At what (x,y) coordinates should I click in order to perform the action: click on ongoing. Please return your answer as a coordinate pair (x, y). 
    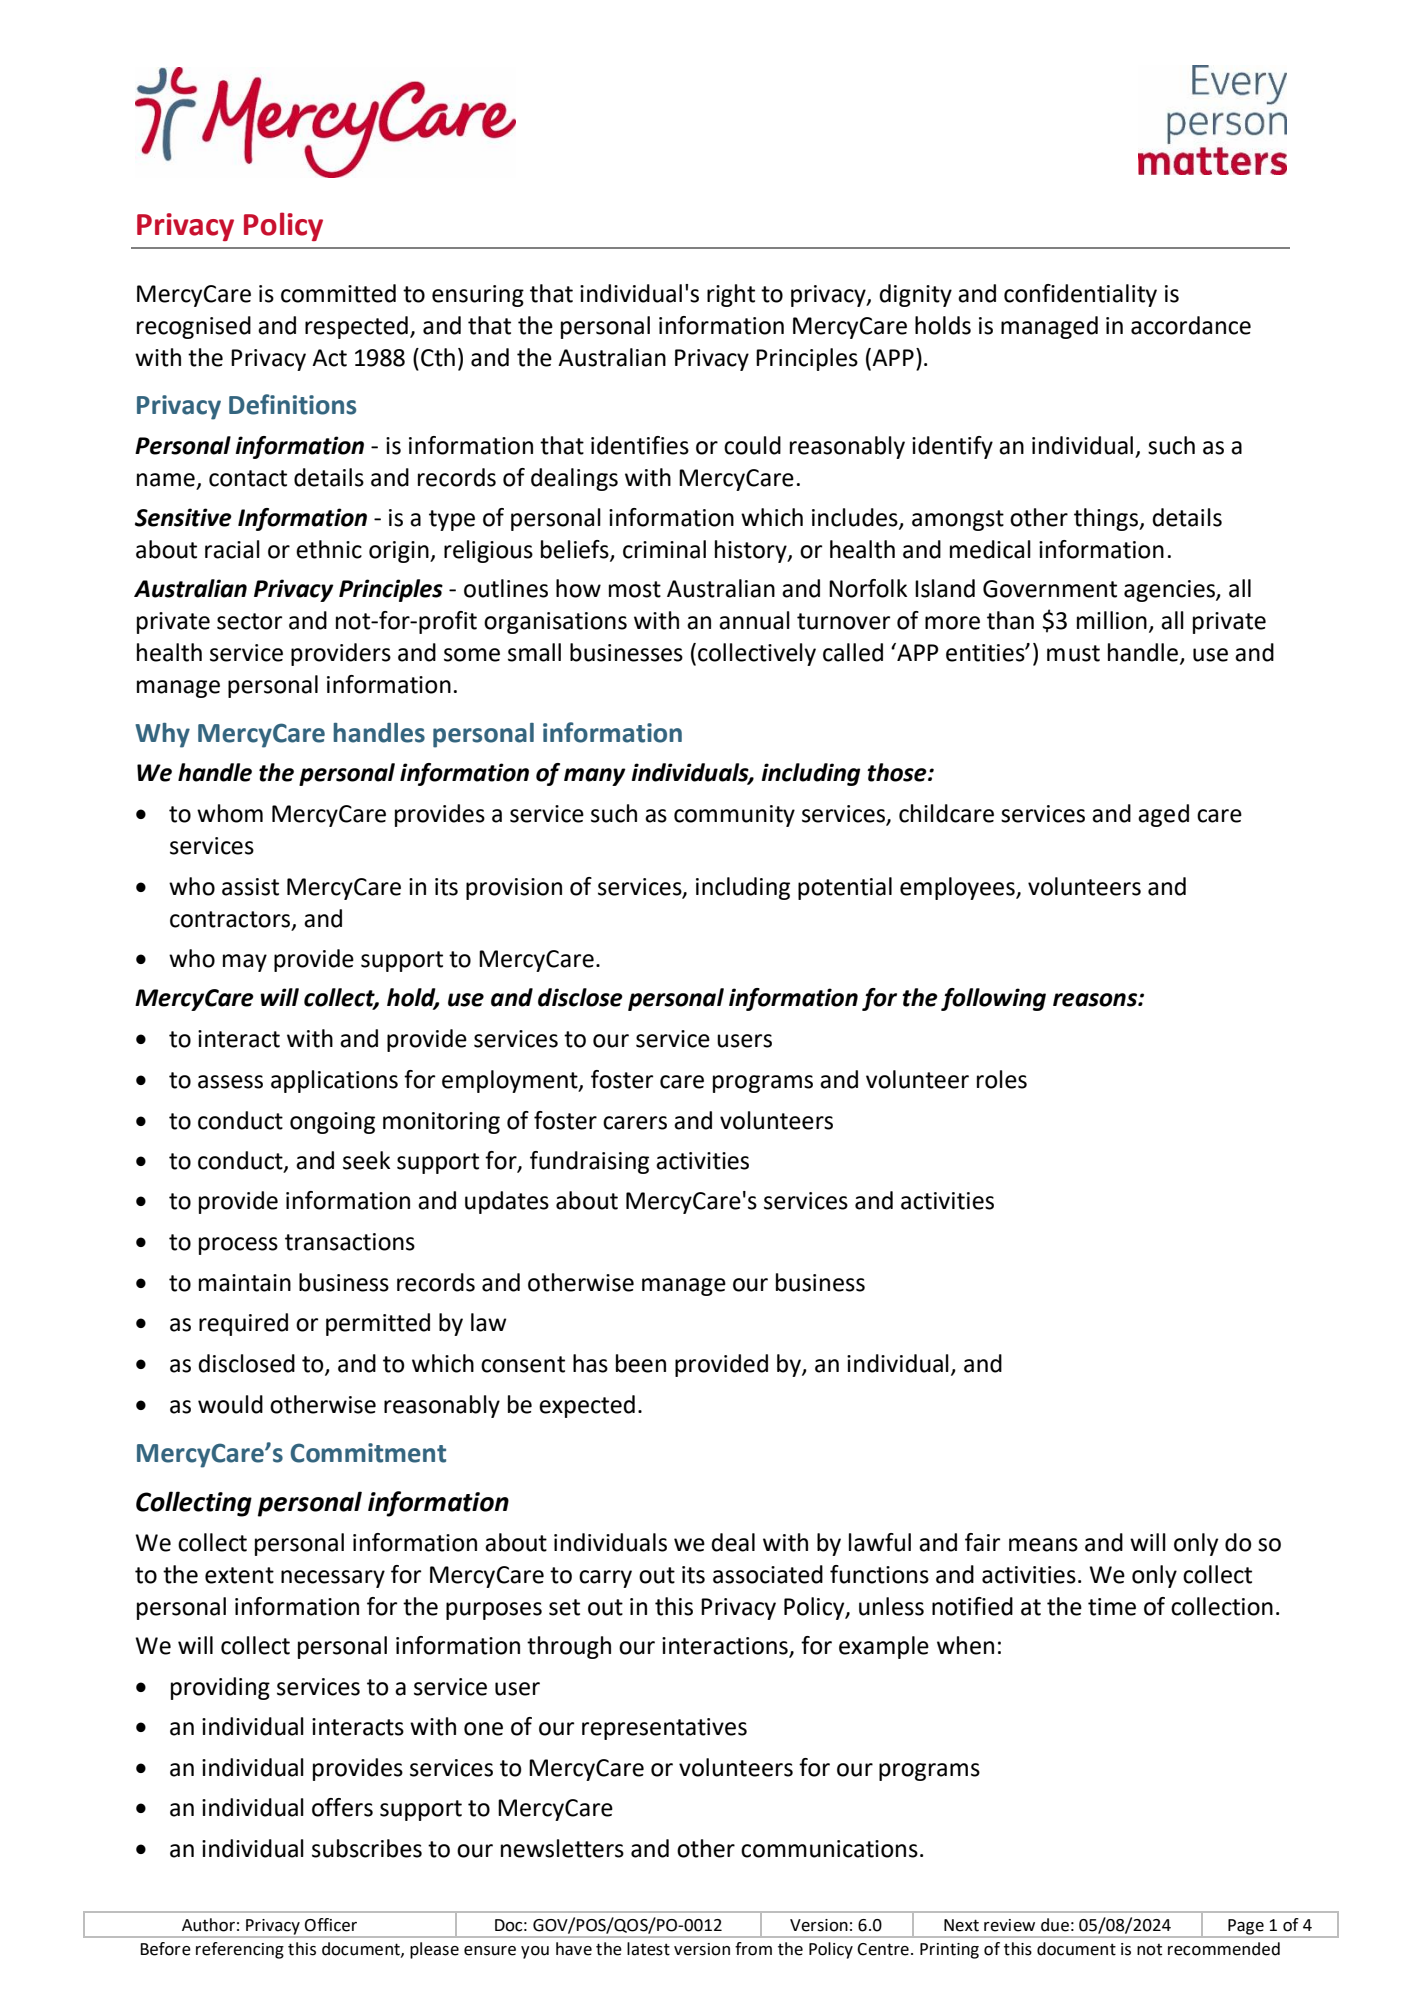
    Looking at the image, I should click on (332, 1123).
